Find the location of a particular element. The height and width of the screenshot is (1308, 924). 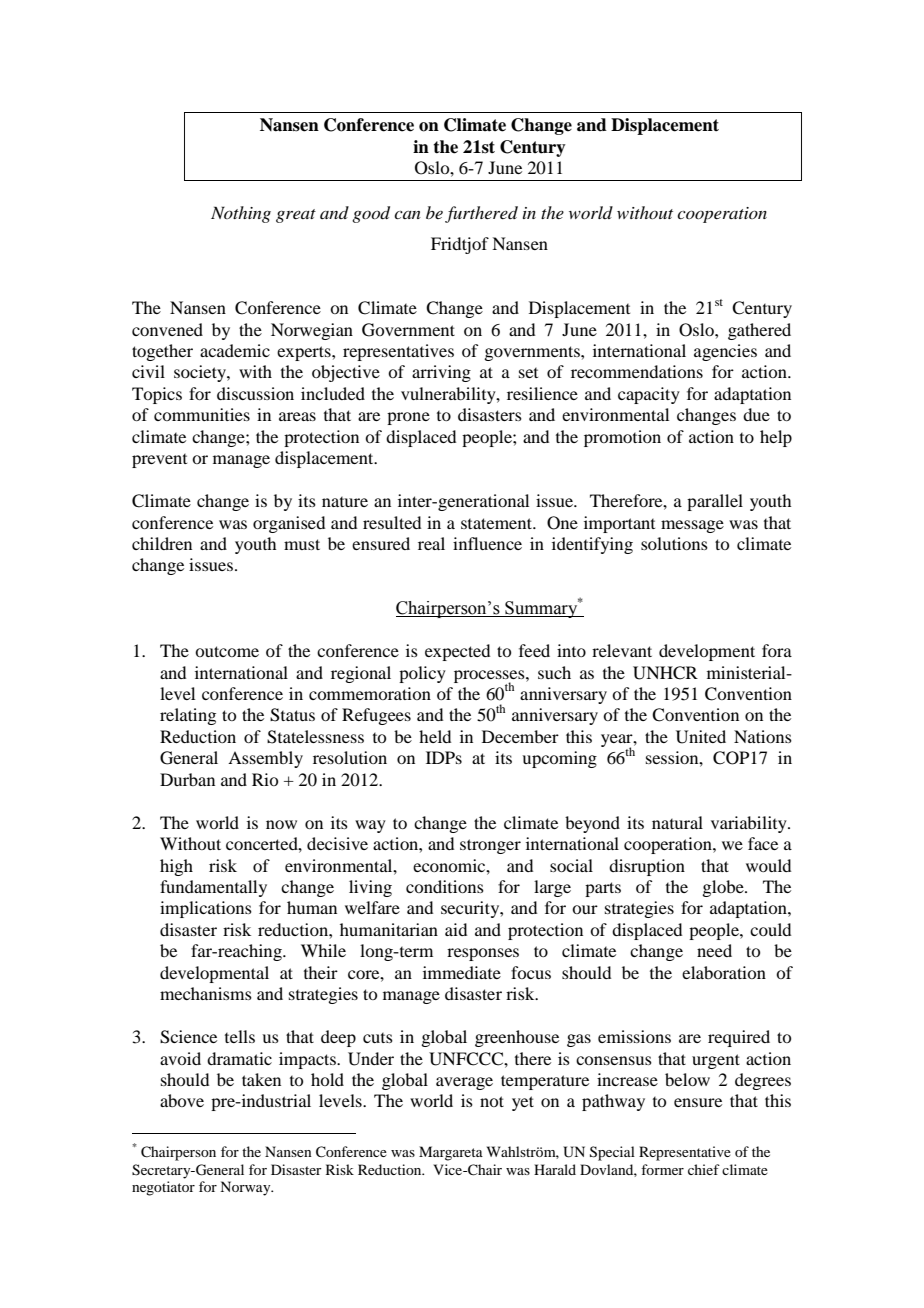

communities is located at coordinates (202, 414).
